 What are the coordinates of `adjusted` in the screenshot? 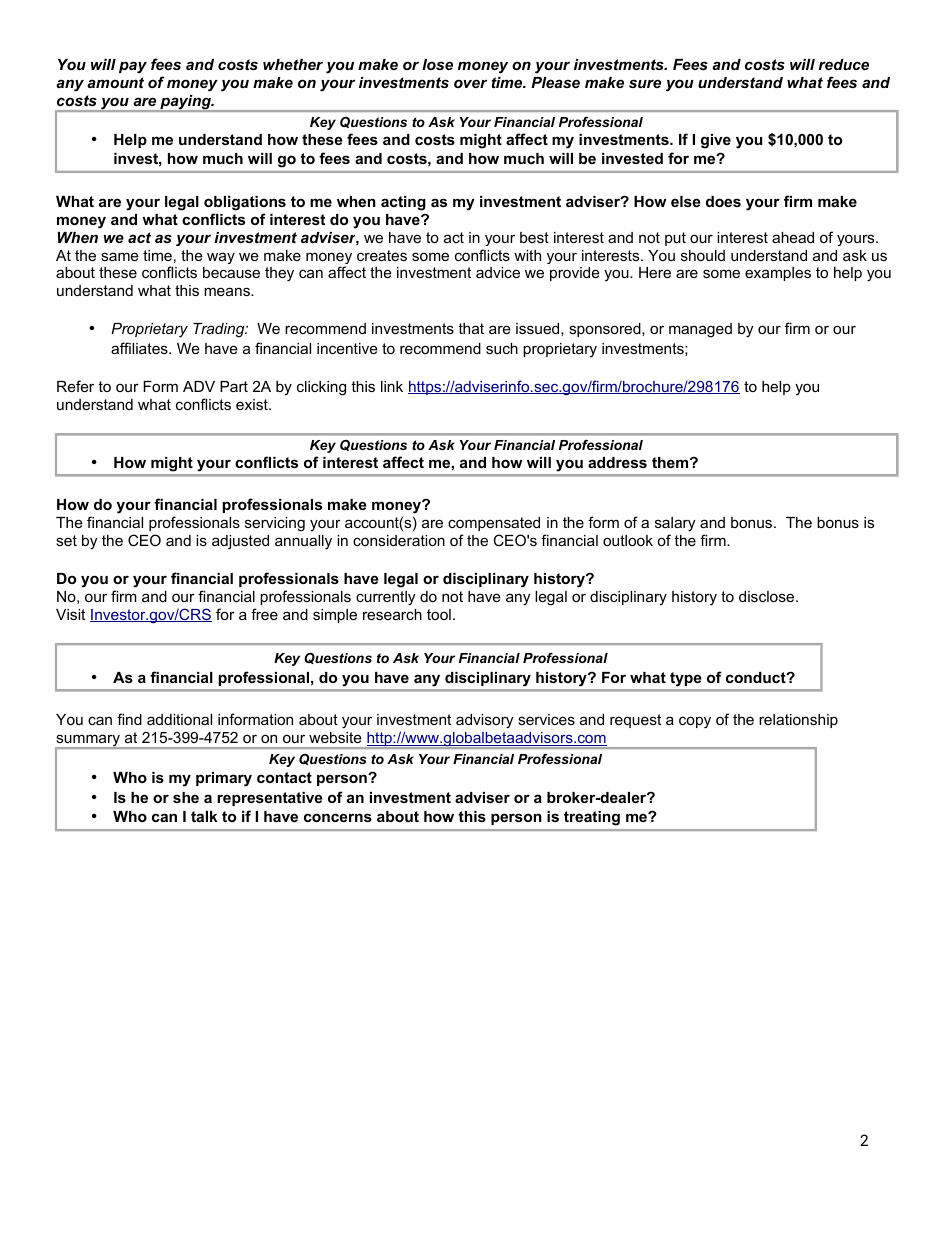 It's located at (240, 542).
